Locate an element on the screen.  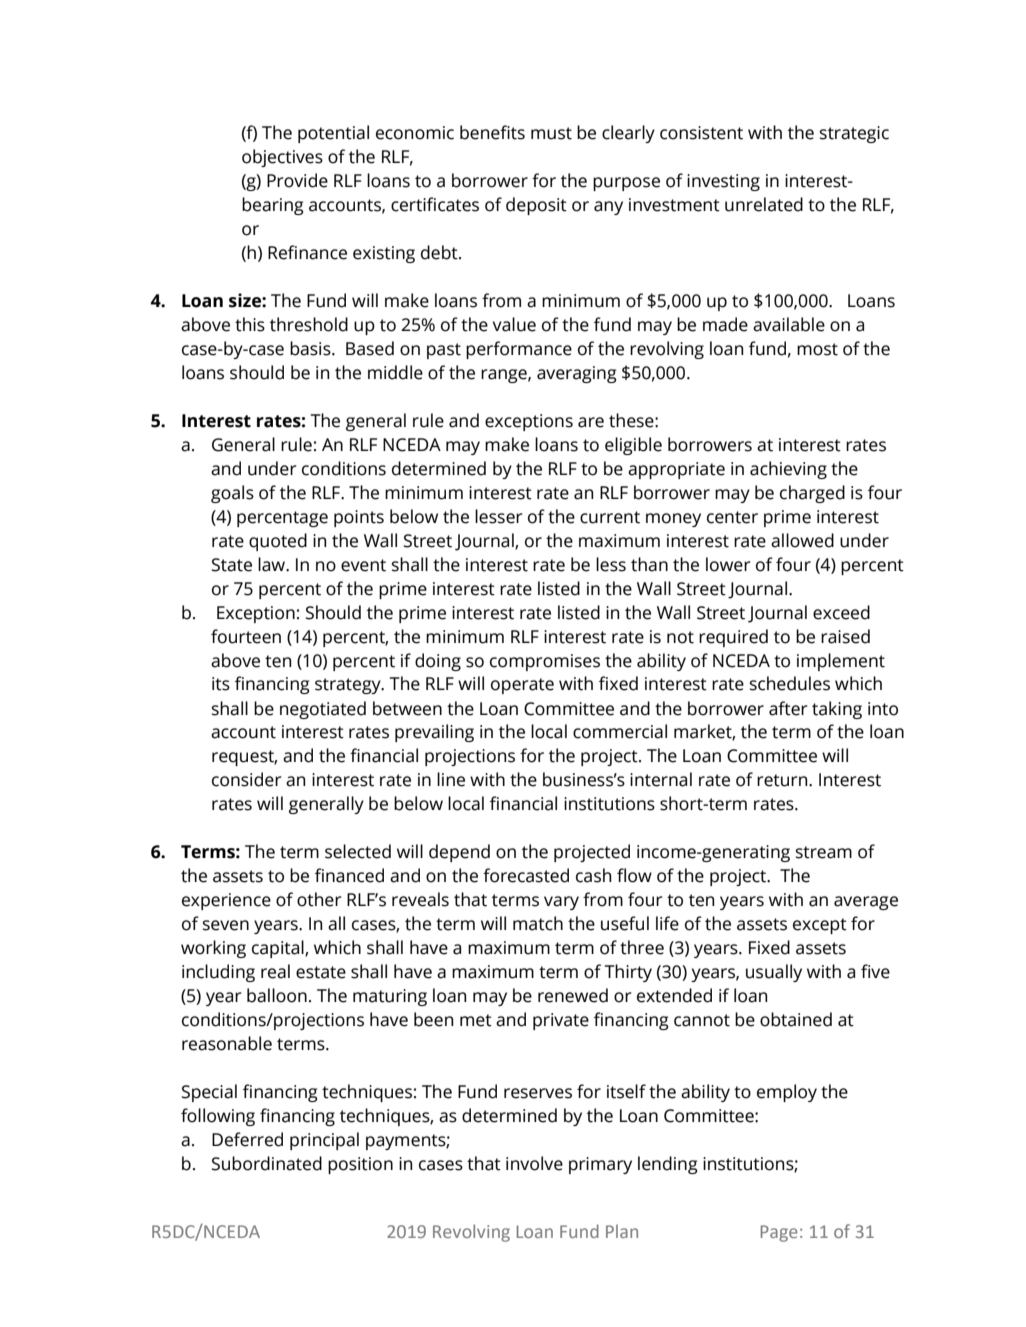
negotiated is located at coordinates (323, 710).
